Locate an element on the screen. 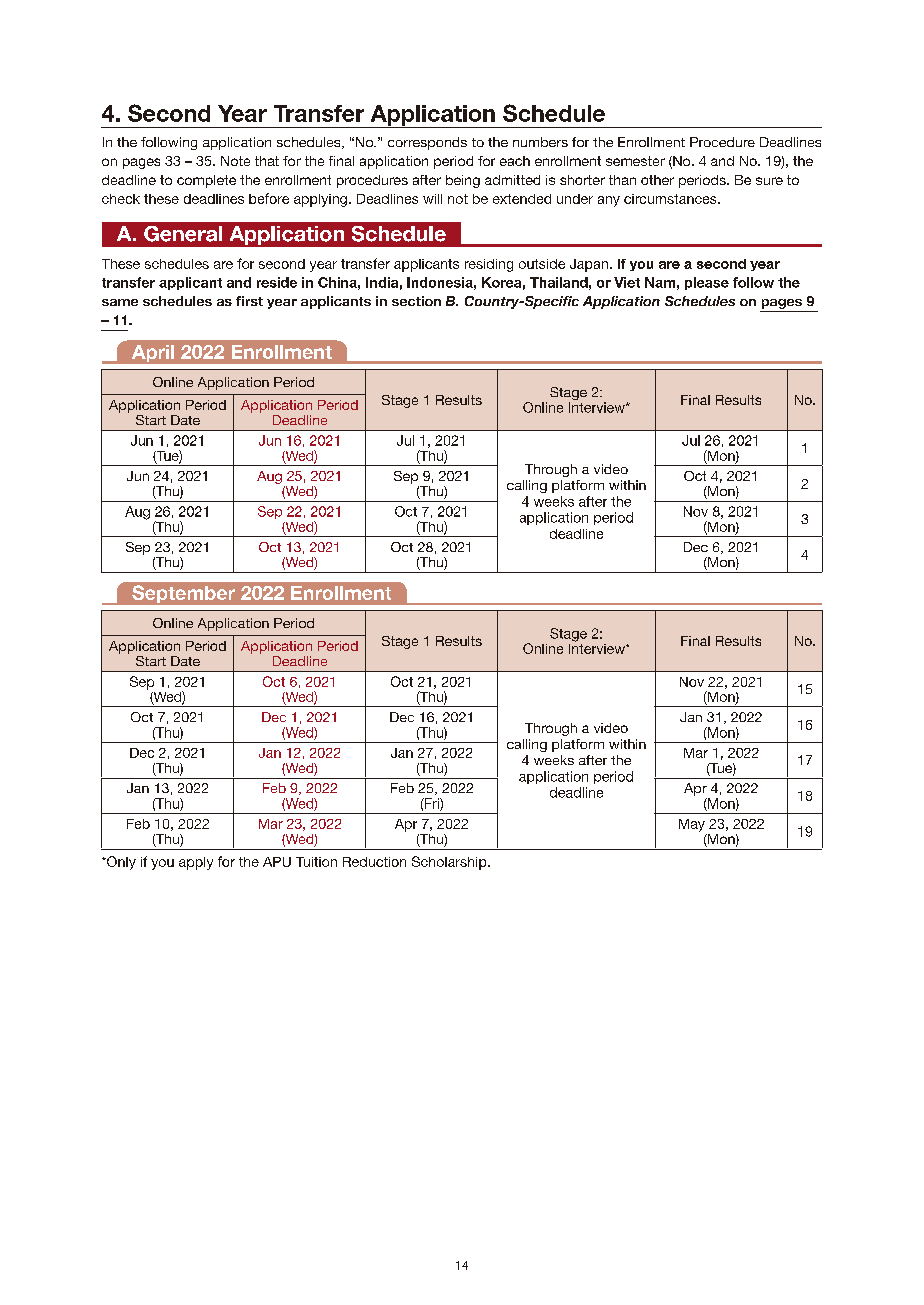 The width and height of the screenshot is (924, 1305). being is located at coordinates (463, 181).
